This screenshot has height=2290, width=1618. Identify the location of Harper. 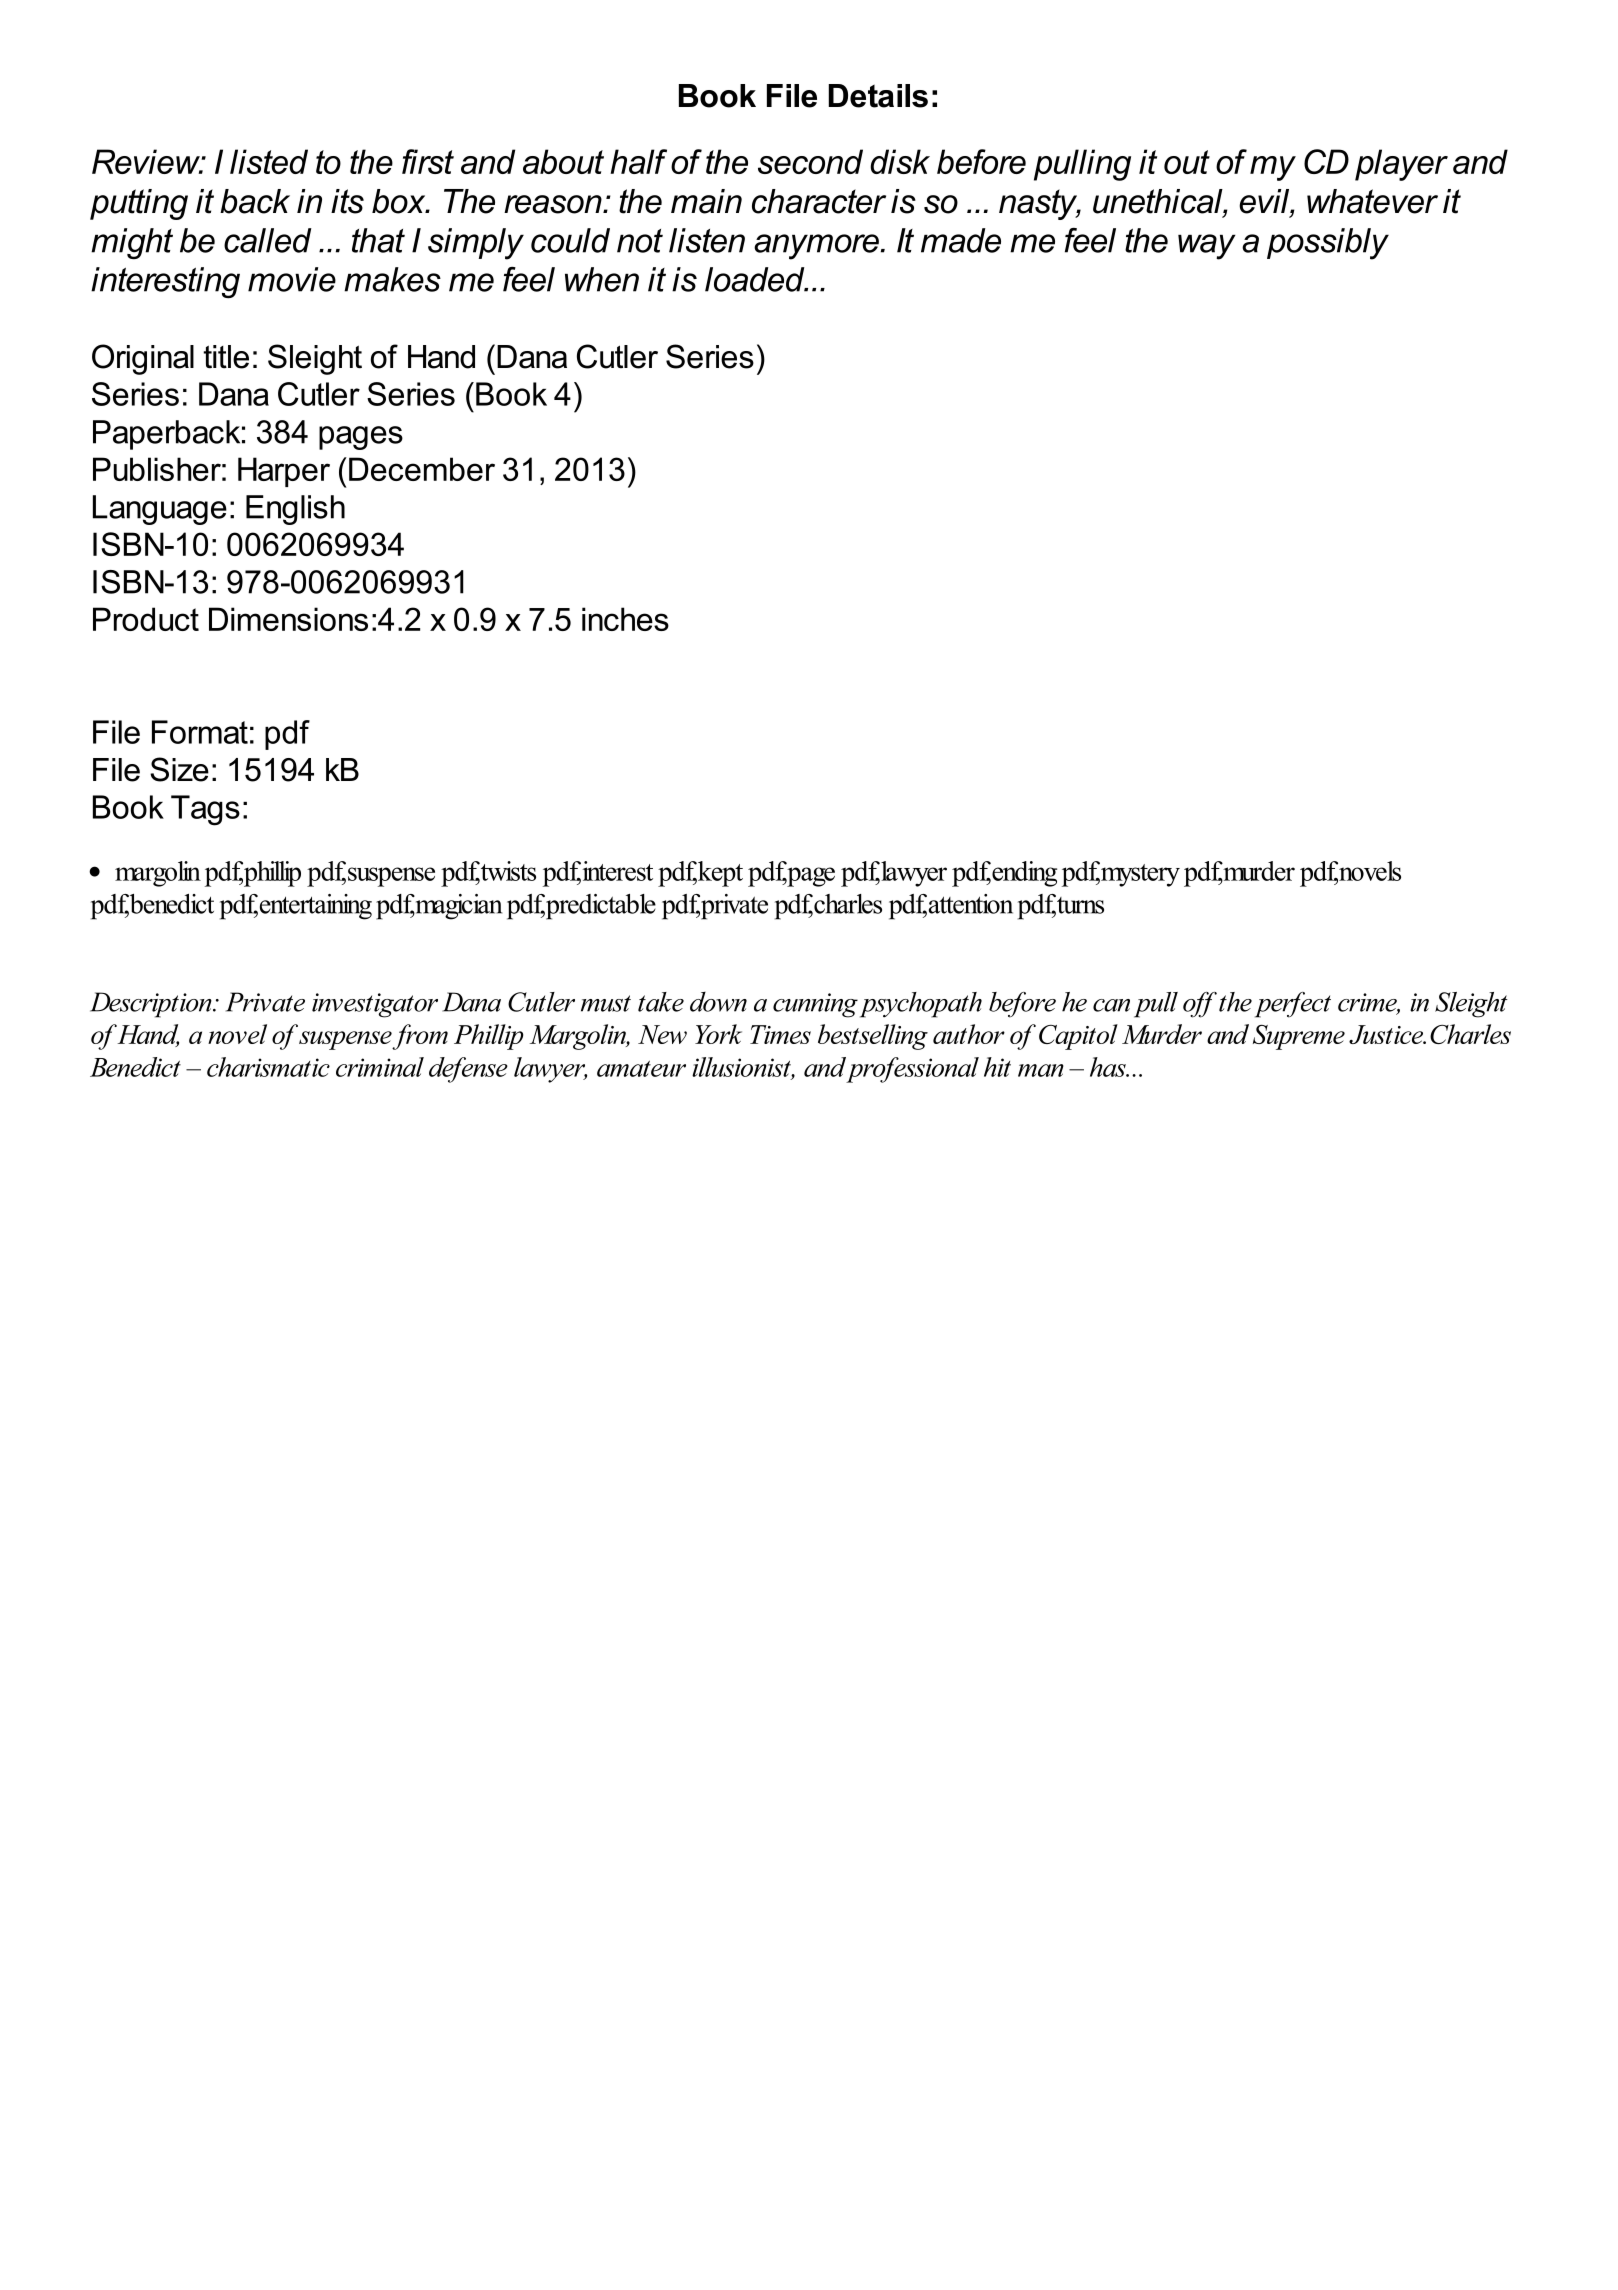
(284, 472).
